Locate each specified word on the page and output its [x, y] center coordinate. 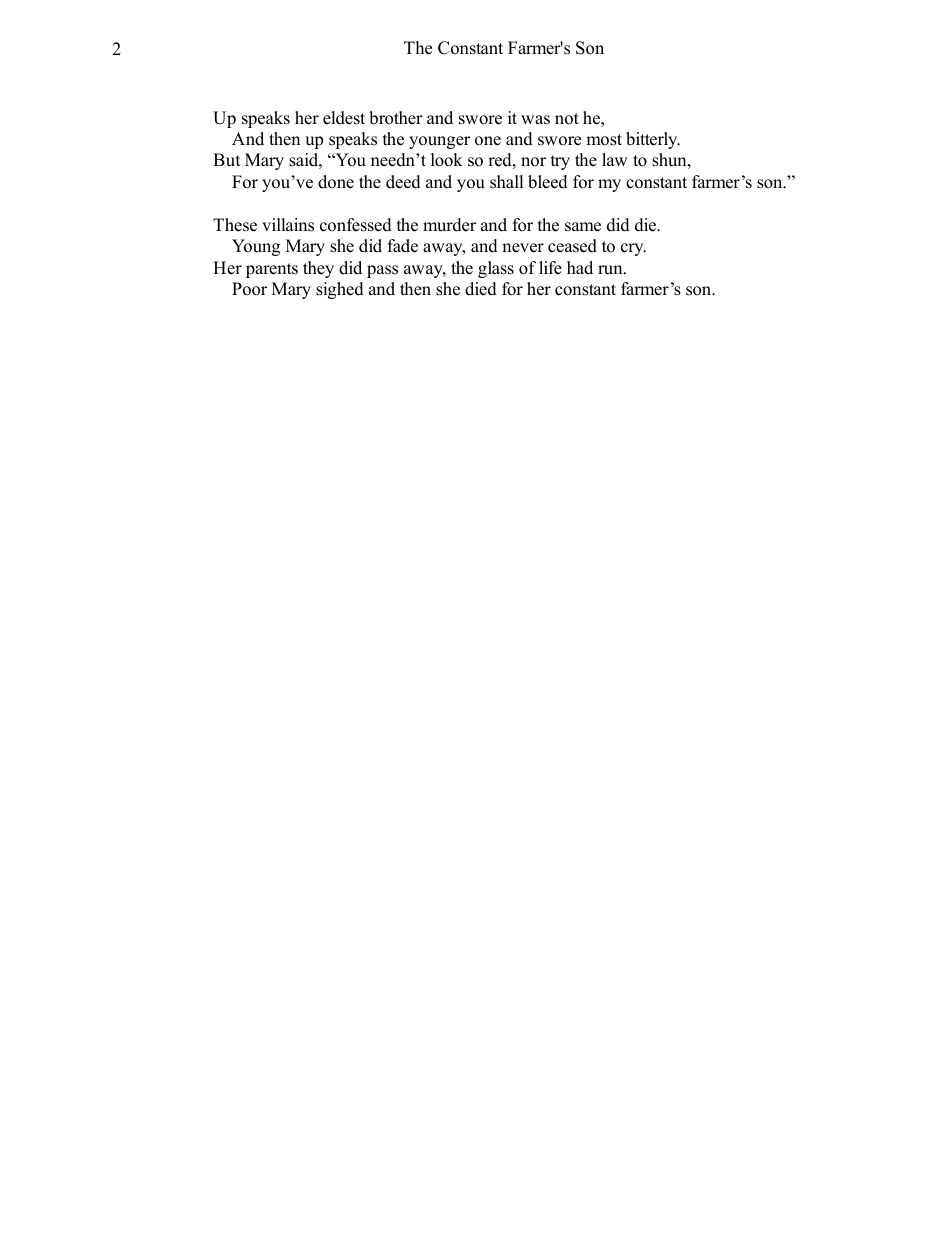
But [227, 160]
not [567, 119]
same [583, 227]
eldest [344, 118]
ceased [572, 246]
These [235, 225]
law [615, 159]
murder [449, 225]
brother [396, 118]
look [447, 160]
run [611, 270]
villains [288, 225]
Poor [249, 289]
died [481, 289]
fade [403, 246]
